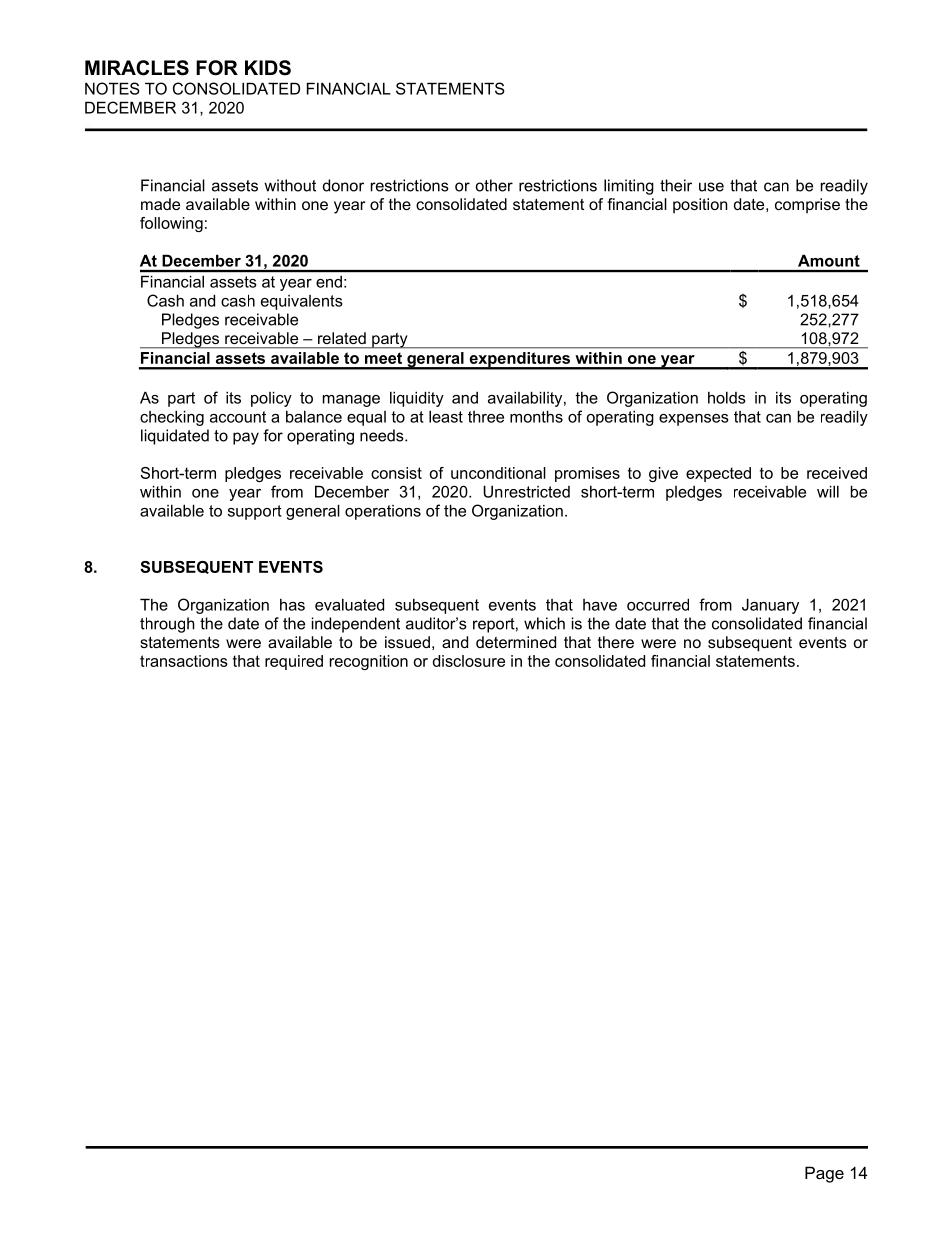 This page has height=1233, width=952. Describe the element at coordinates (718, 474) in the page. I see `expected` at that location.
